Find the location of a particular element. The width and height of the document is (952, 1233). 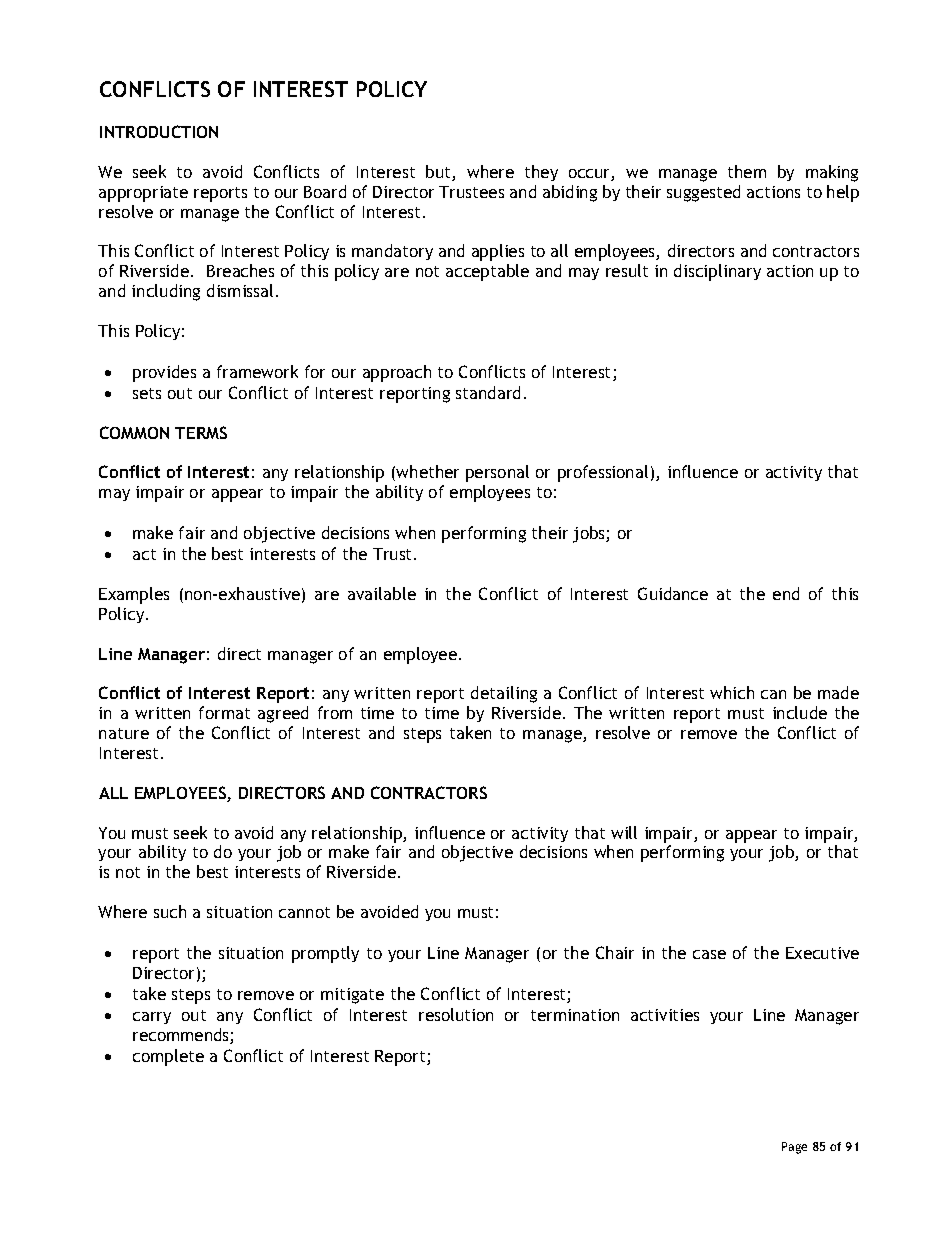

them is located at coordinates (747, 171).
